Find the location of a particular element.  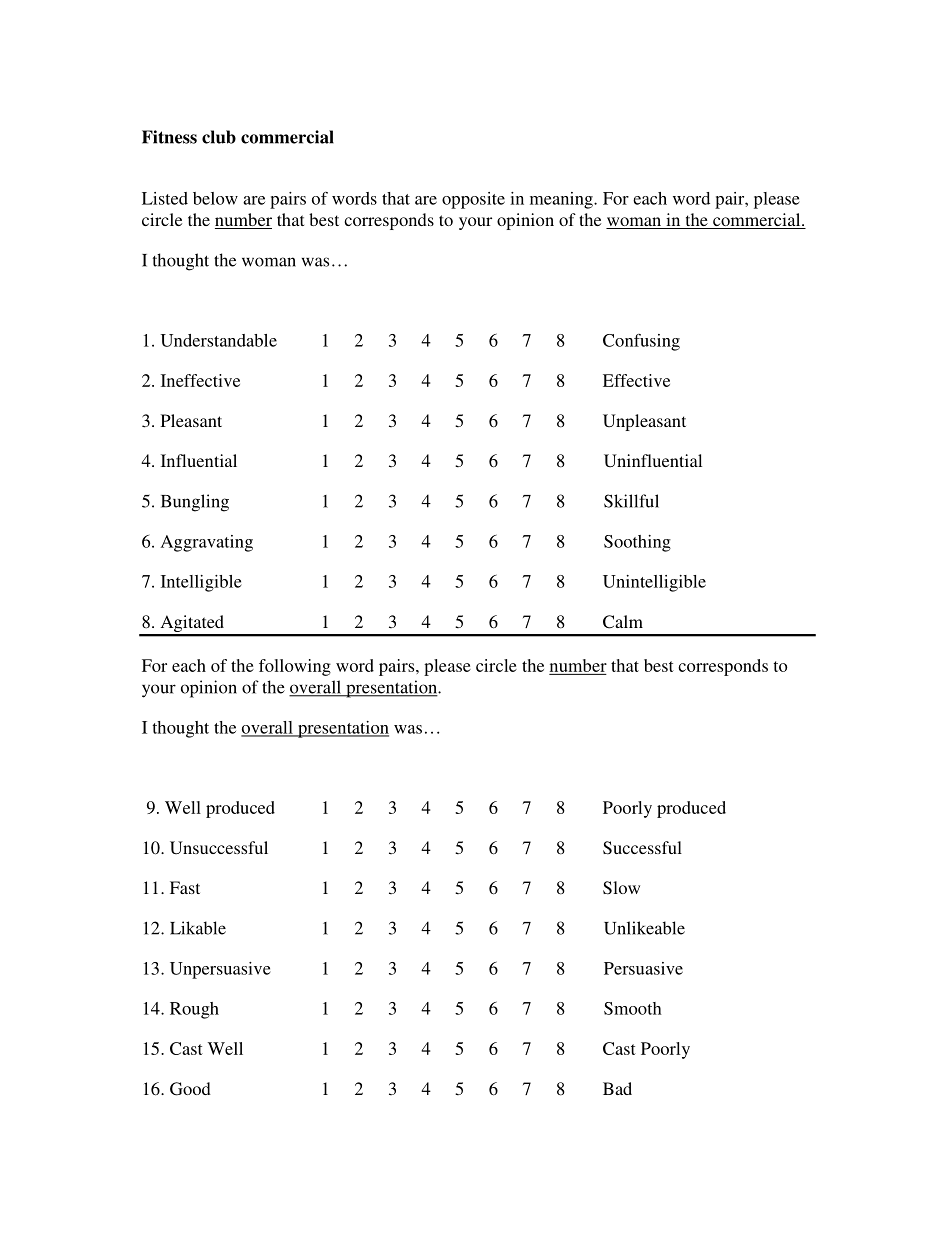

Unlikeable is located at coordinates (644, 928).
